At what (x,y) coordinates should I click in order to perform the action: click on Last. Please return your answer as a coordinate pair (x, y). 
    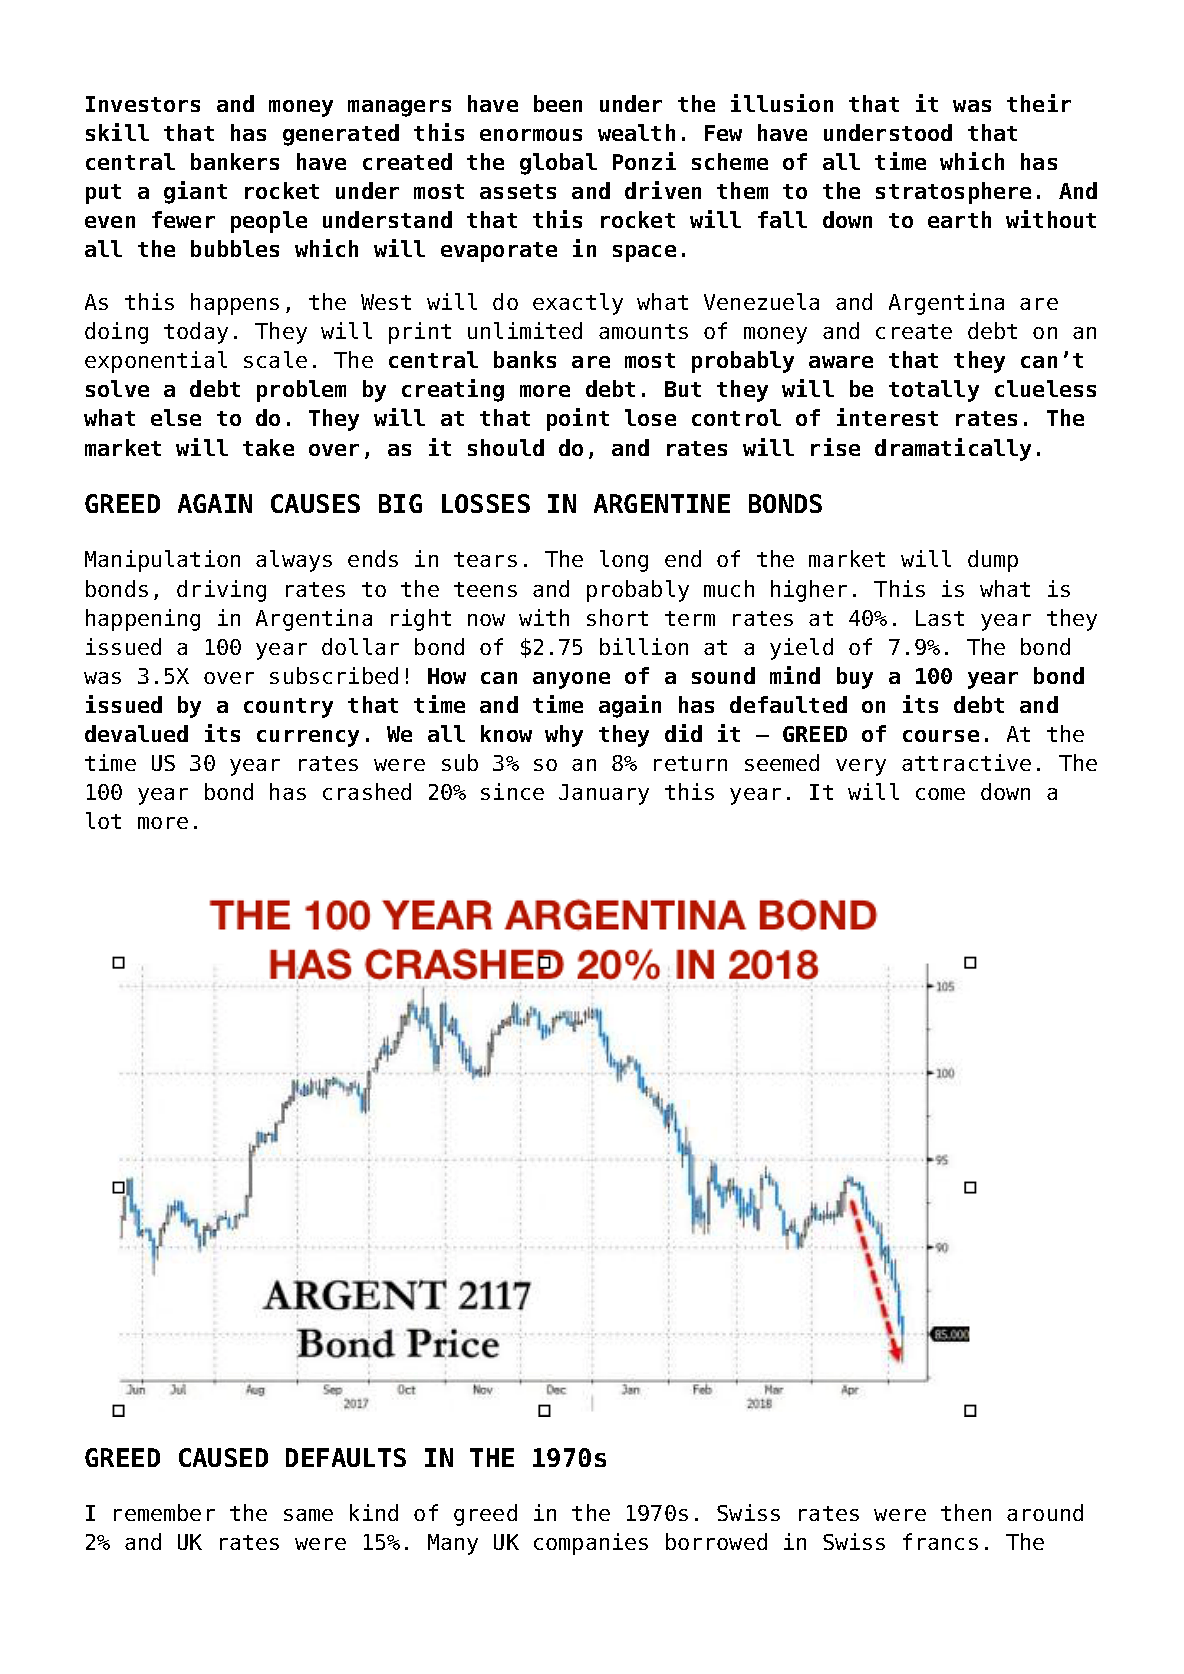
    Looking at the image, I should click on (940, 618).
